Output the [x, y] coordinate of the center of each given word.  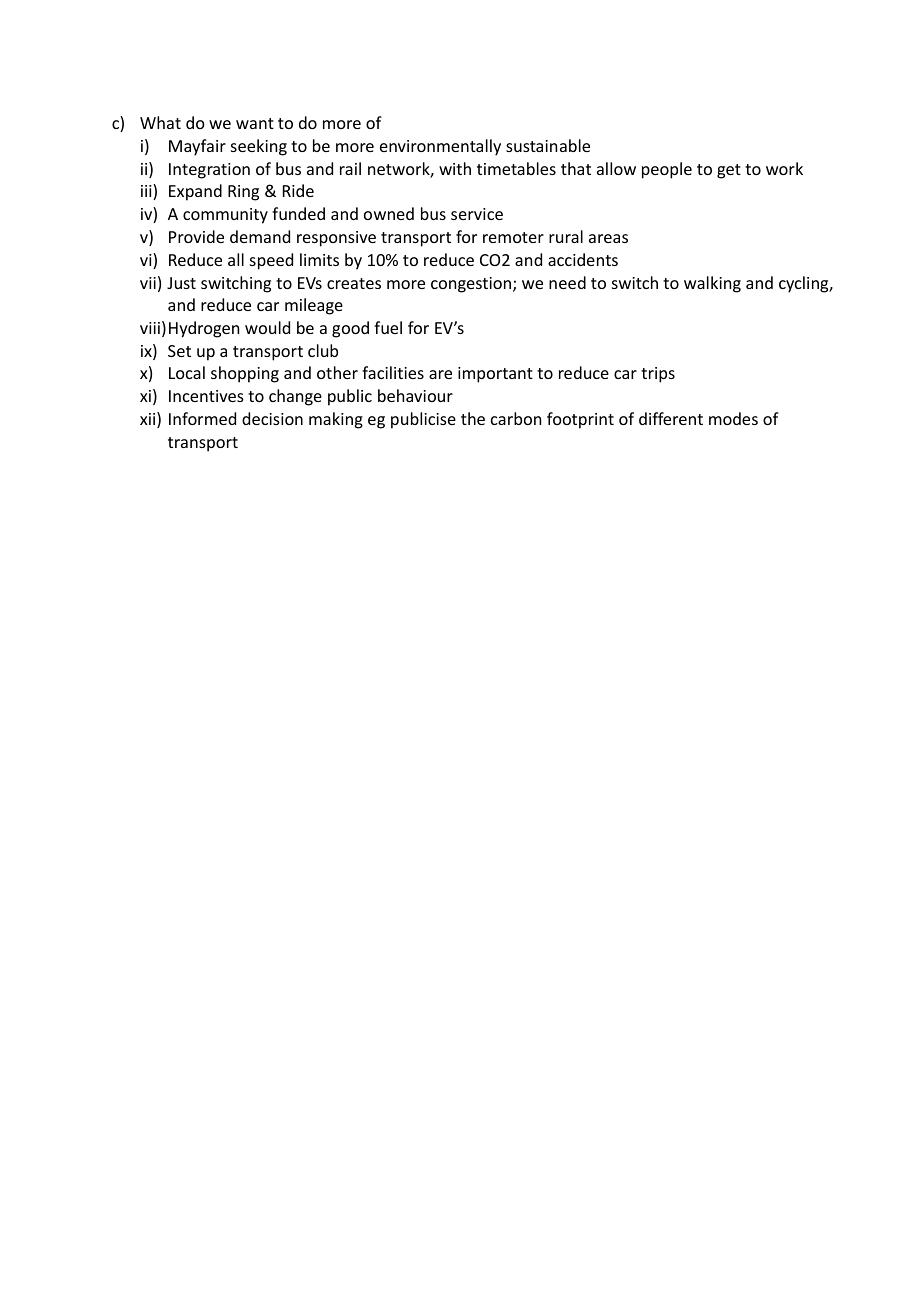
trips [658, 375]
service [477, 214]
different [671, 418]
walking [712, 284]
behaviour [415, 395]
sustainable [548, 145]
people [667, 170]
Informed [202, 418]
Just [181, 283]
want [255, 123]
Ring [243, 193]
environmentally [440, 147]
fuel [388, 327]
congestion [471, 285]
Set [179, 351]
